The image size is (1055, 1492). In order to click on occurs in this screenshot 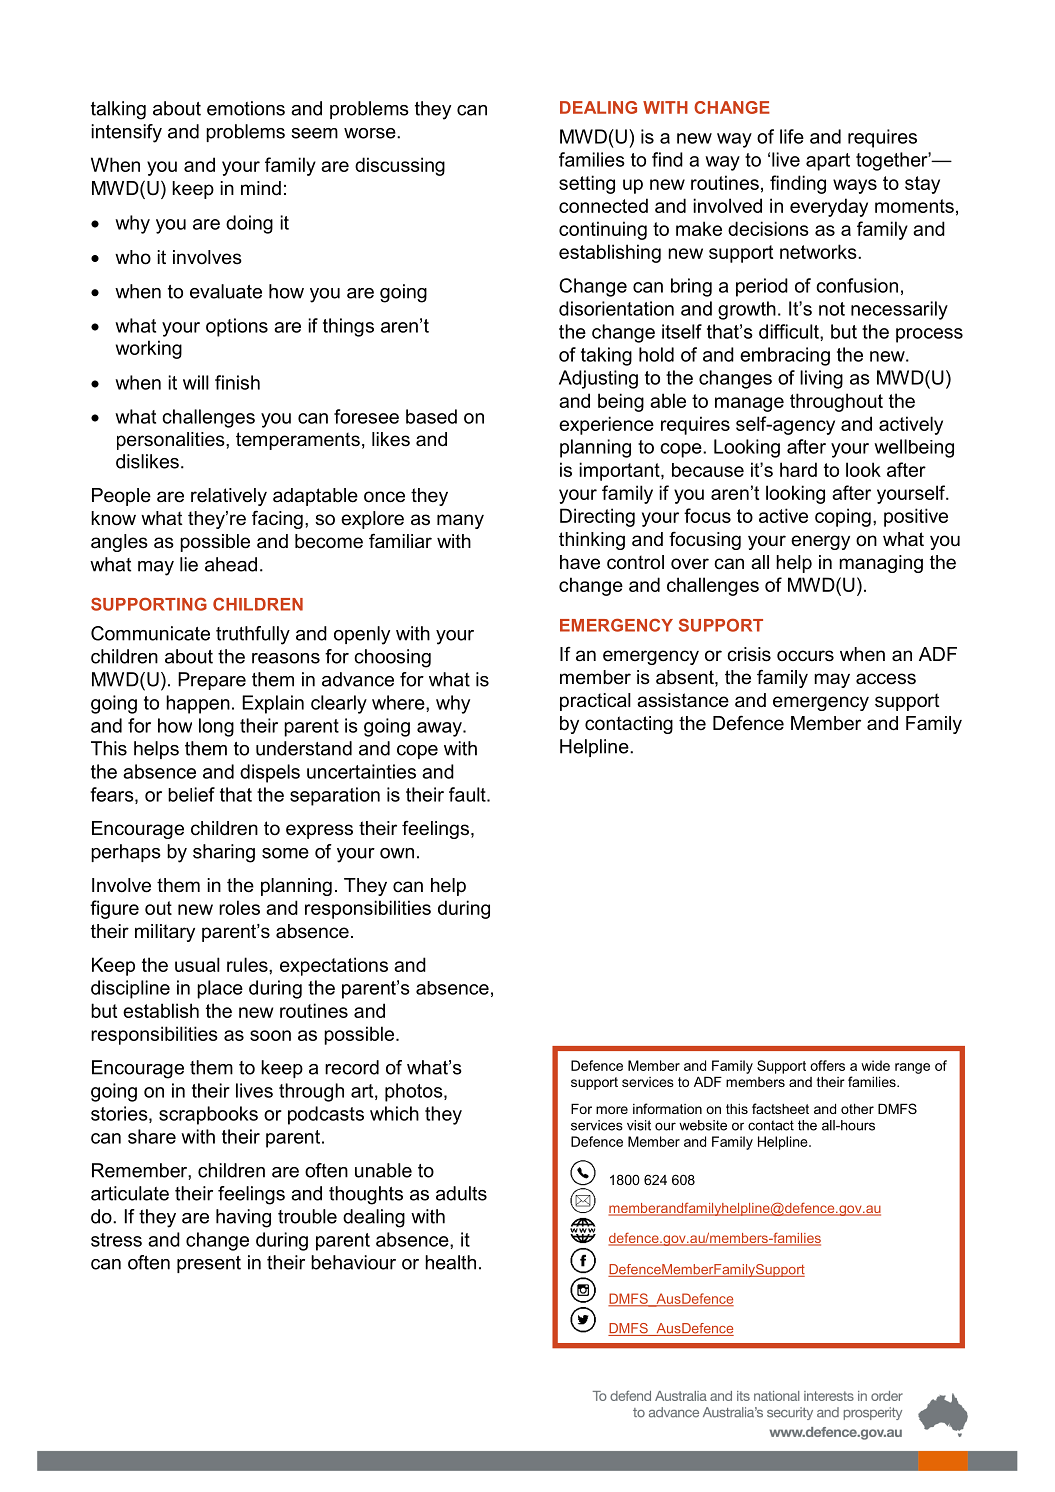, I will do `click(805, 656)`.
